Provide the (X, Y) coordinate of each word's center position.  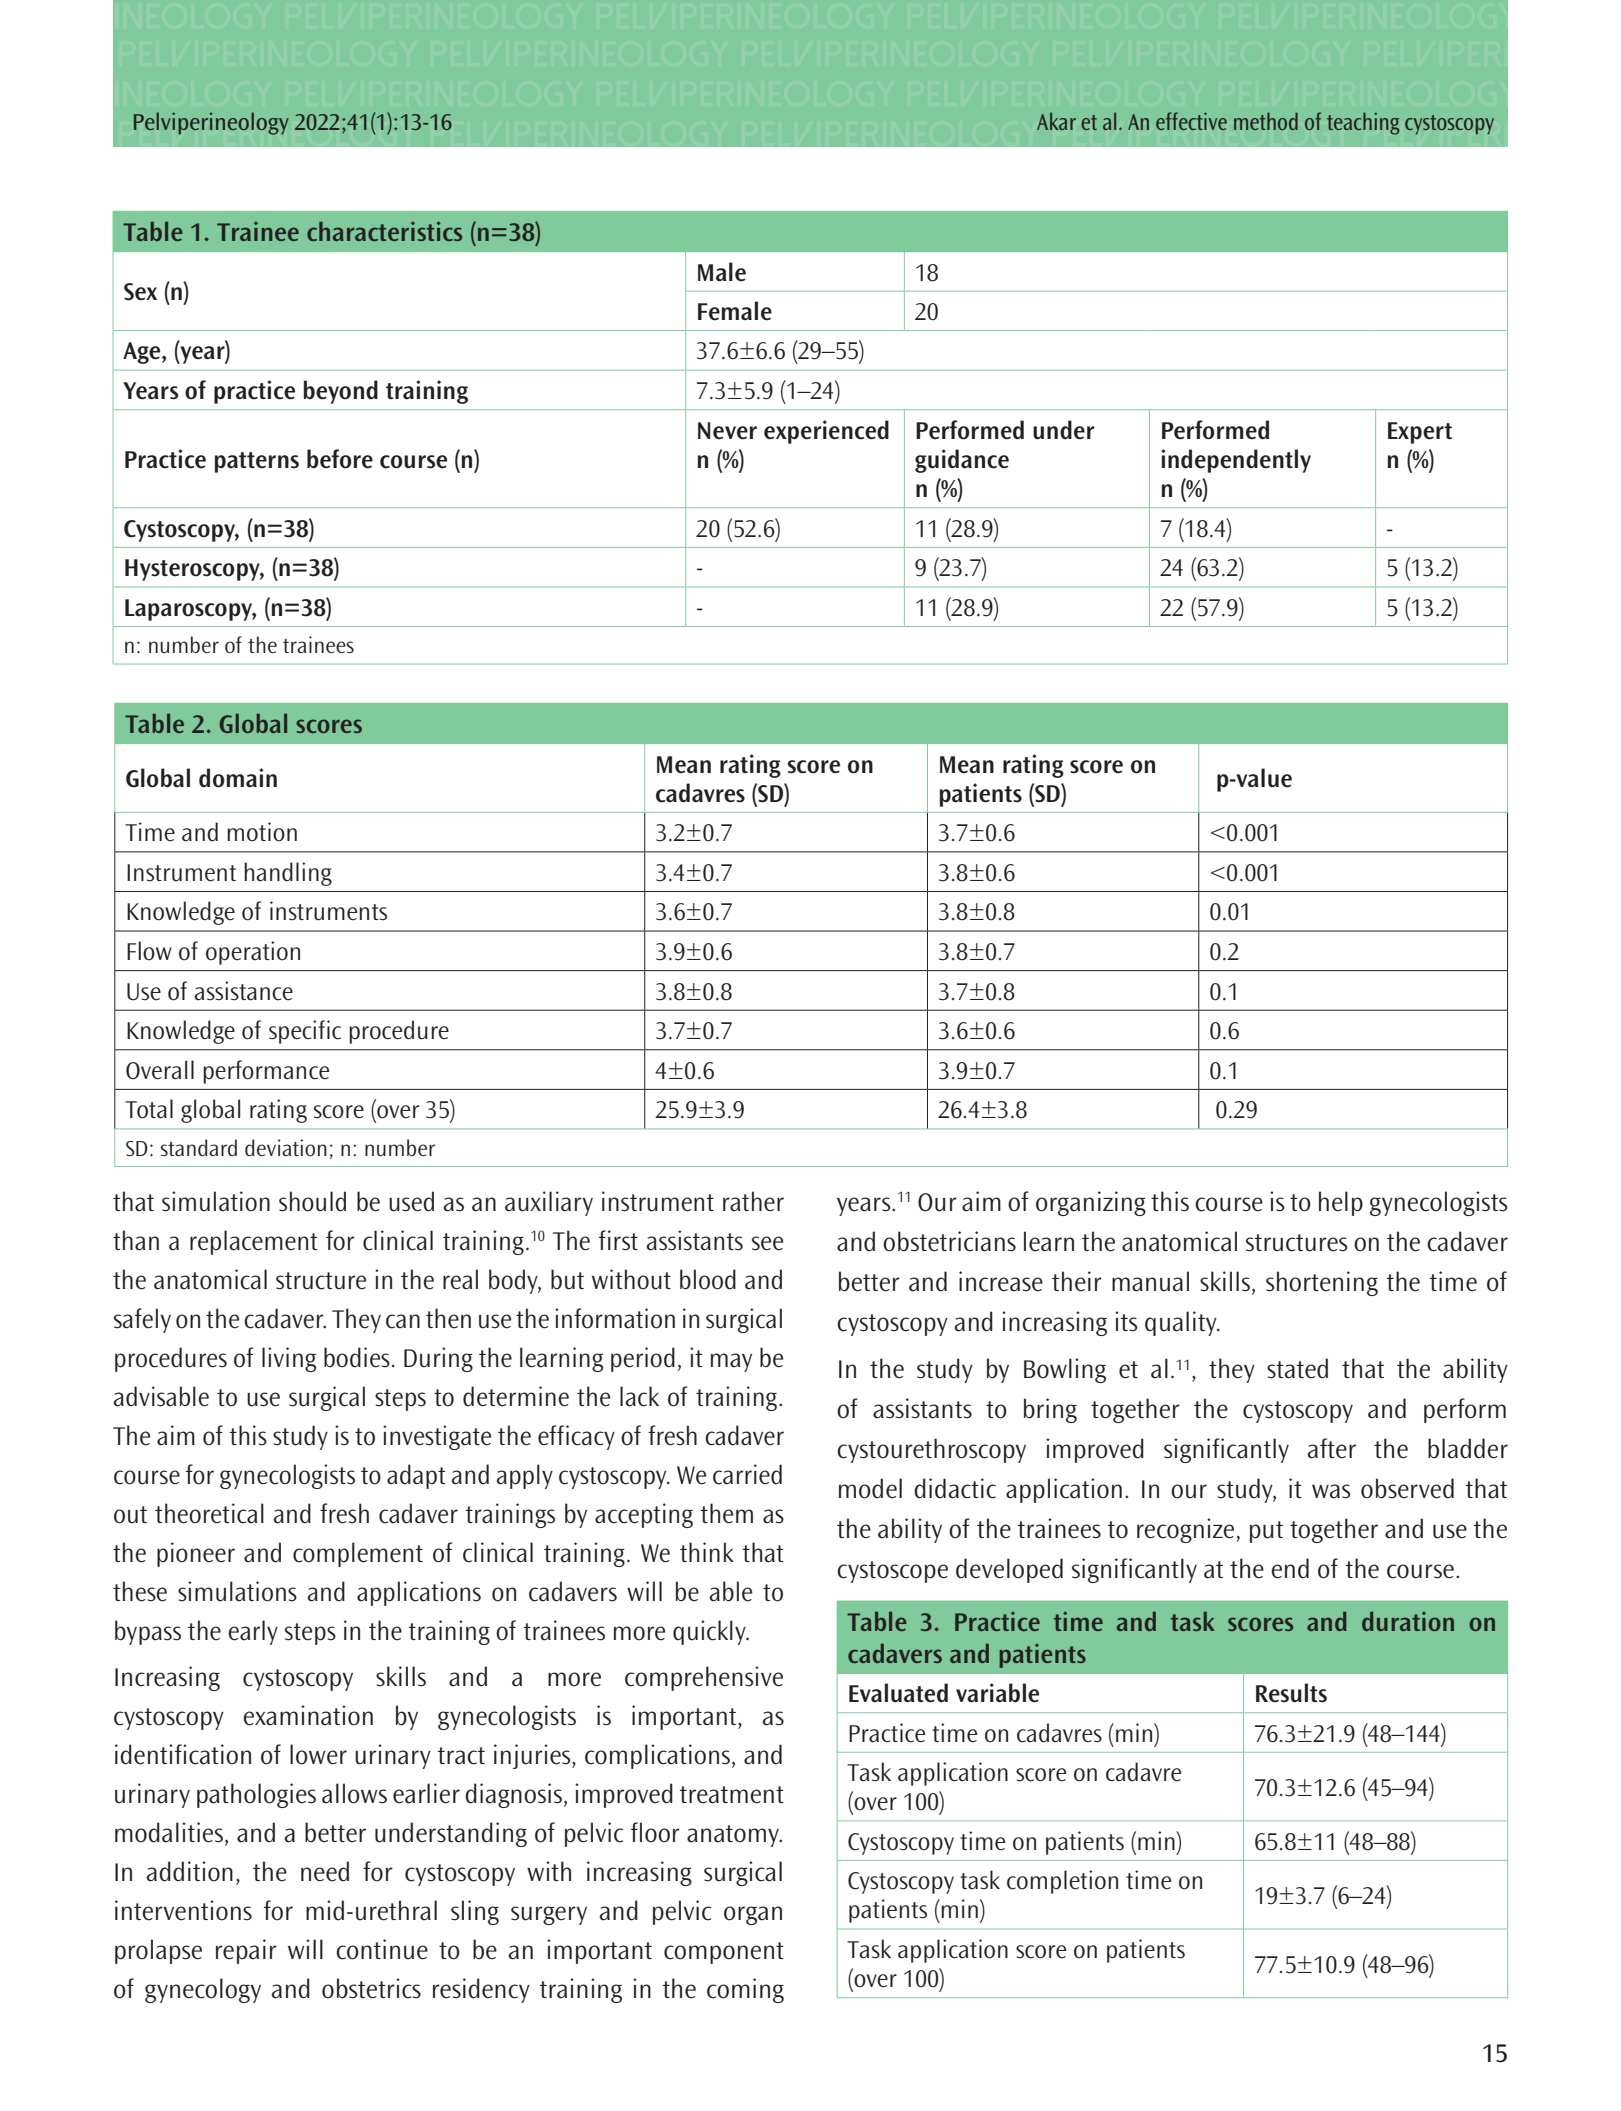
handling (288, 874)
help (1341, 1203)
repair (246, 1951)
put (1266, 1532)
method (1266, 121)
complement (358, 1554)
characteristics (384, 231)
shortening (1322, 1283)
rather (753, 1201)
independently (1236, 461)
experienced (826, 432)
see (767, 1243)
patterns (257, 462)
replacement (253, 1242)
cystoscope (892, 1572)
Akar (1056, 121)
